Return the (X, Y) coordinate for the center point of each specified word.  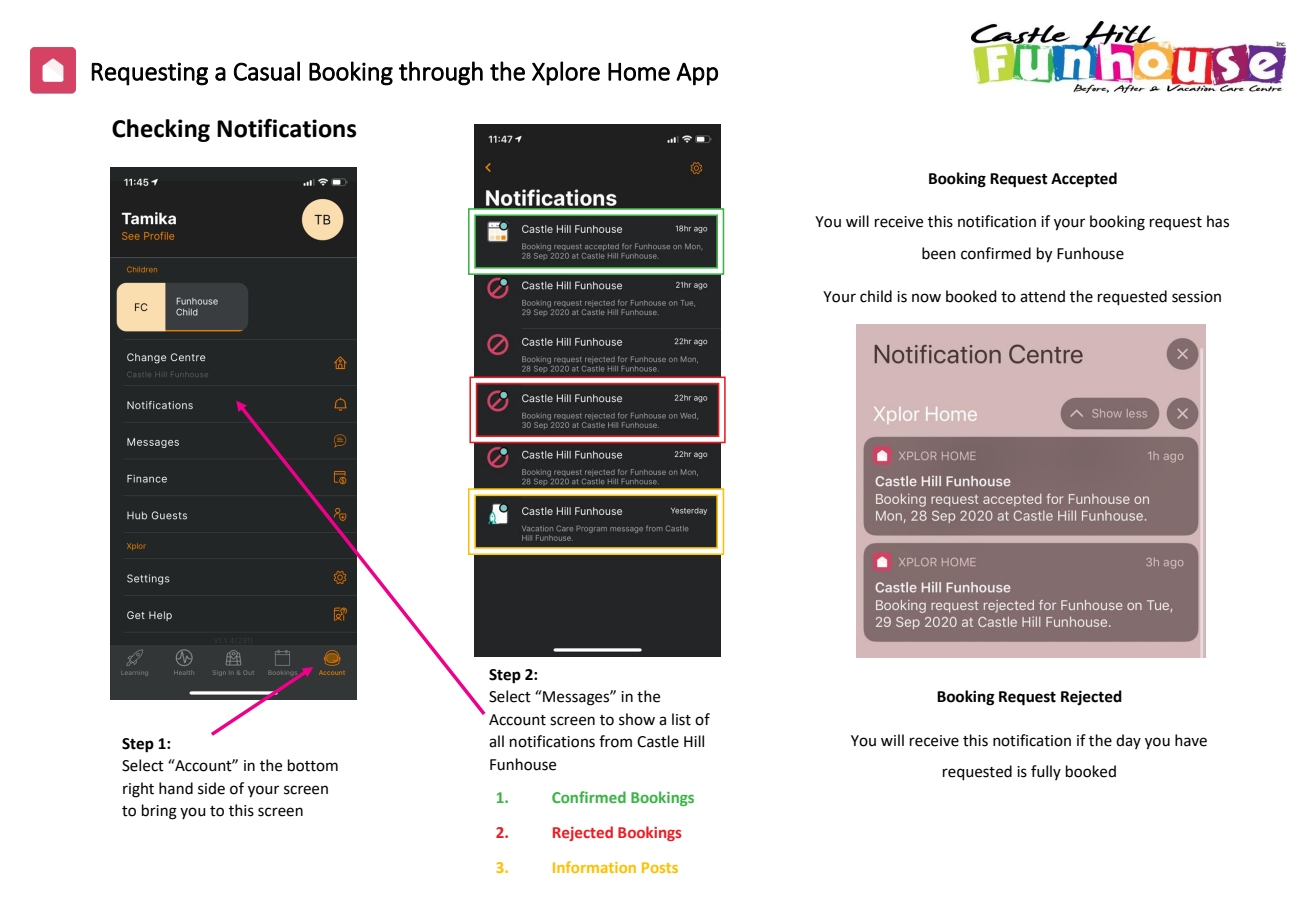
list (681, 719)
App (697, 74)
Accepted (1084, 180)
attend (1042, 296)
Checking (161, 130)
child (876, 296)
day (1128, 741)
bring (159, 812)
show (637, 719)
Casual (267, 71)
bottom (313, 765)
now (926, 298)
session (1196, 297)
